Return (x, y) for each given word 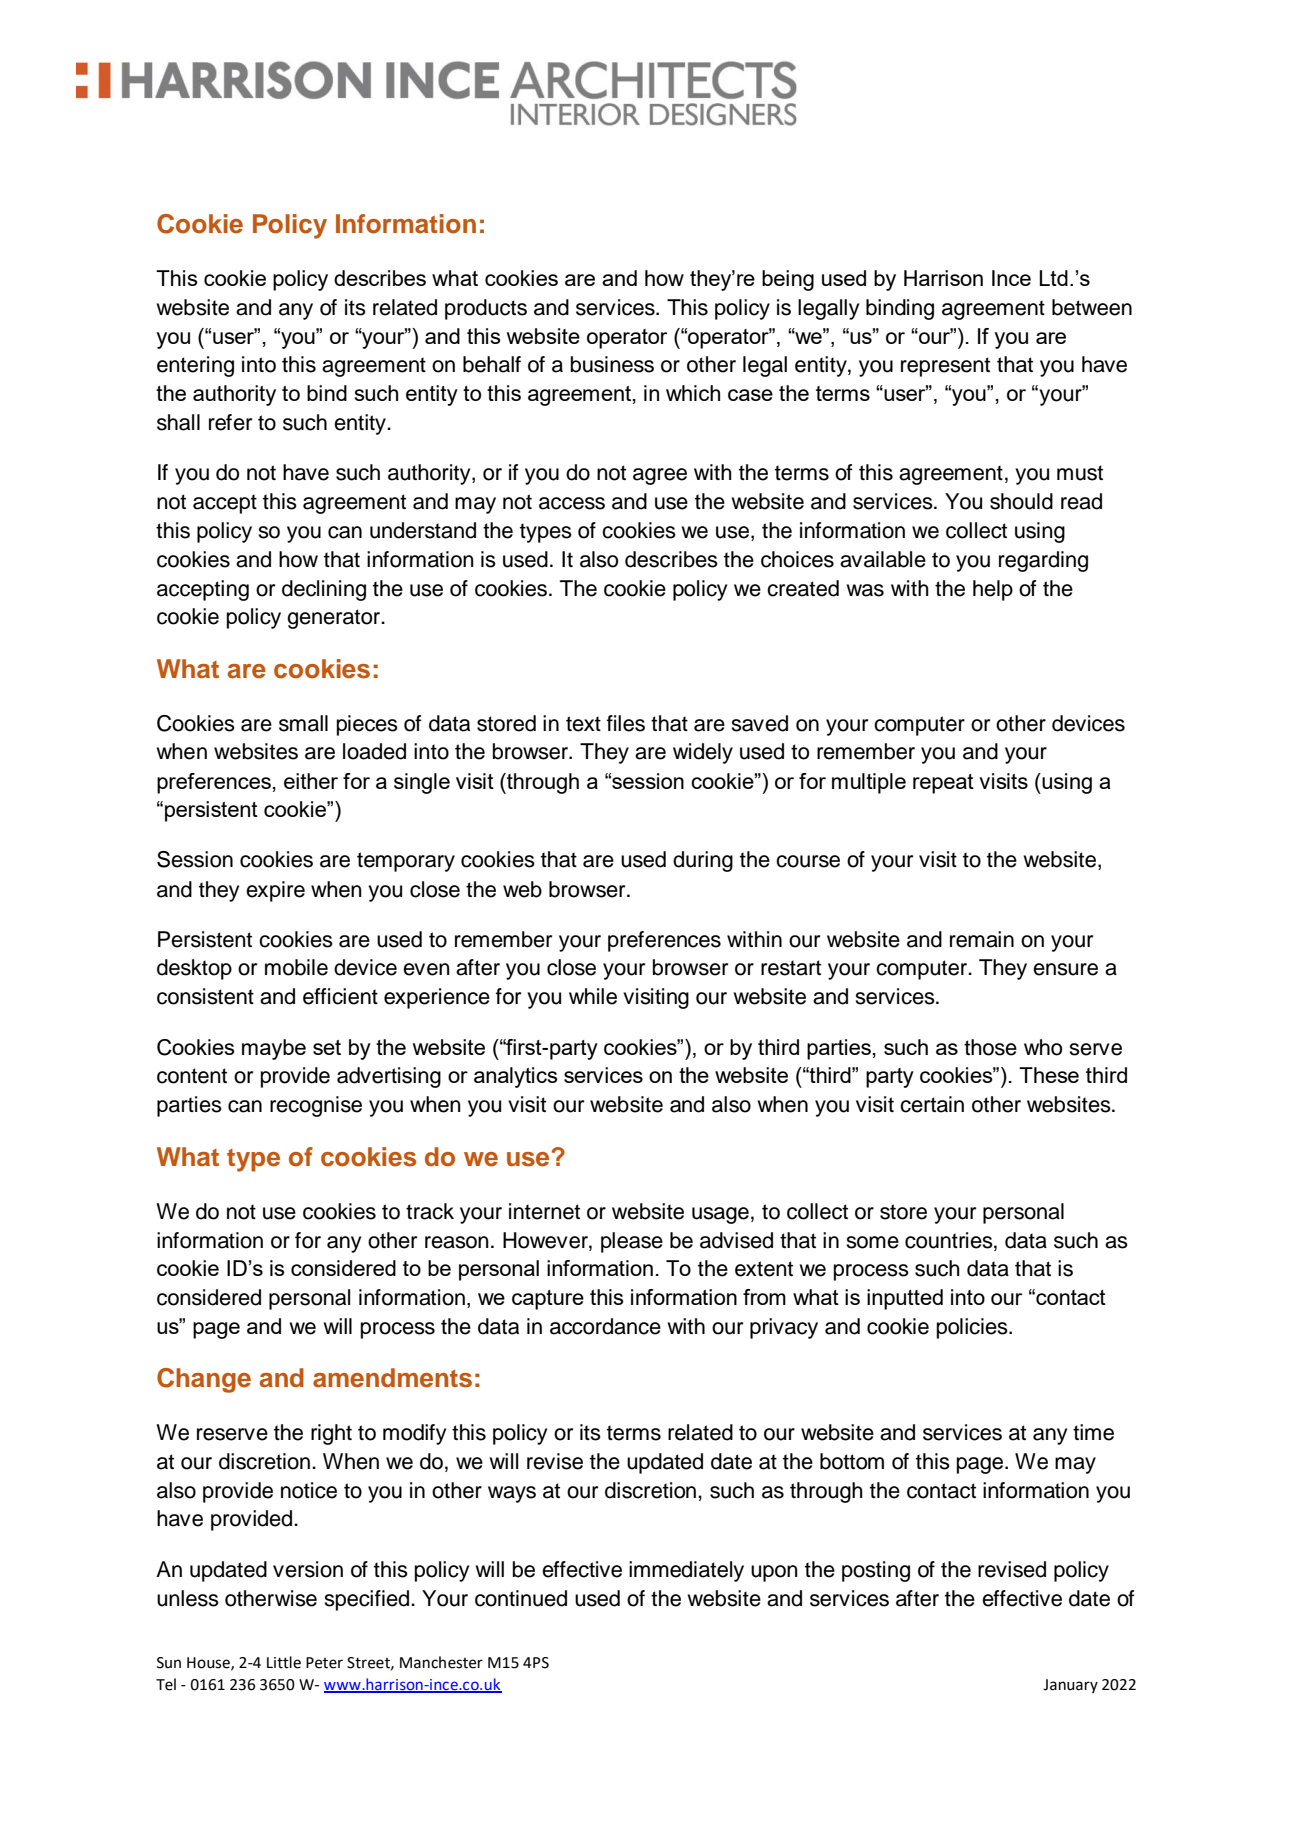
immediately (686, 1571)
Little (284, 1662)
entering (195, 366)
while (593, 996)
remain (982, 939)
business (612, 364)
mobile (296, 967)
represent (945, 367)
